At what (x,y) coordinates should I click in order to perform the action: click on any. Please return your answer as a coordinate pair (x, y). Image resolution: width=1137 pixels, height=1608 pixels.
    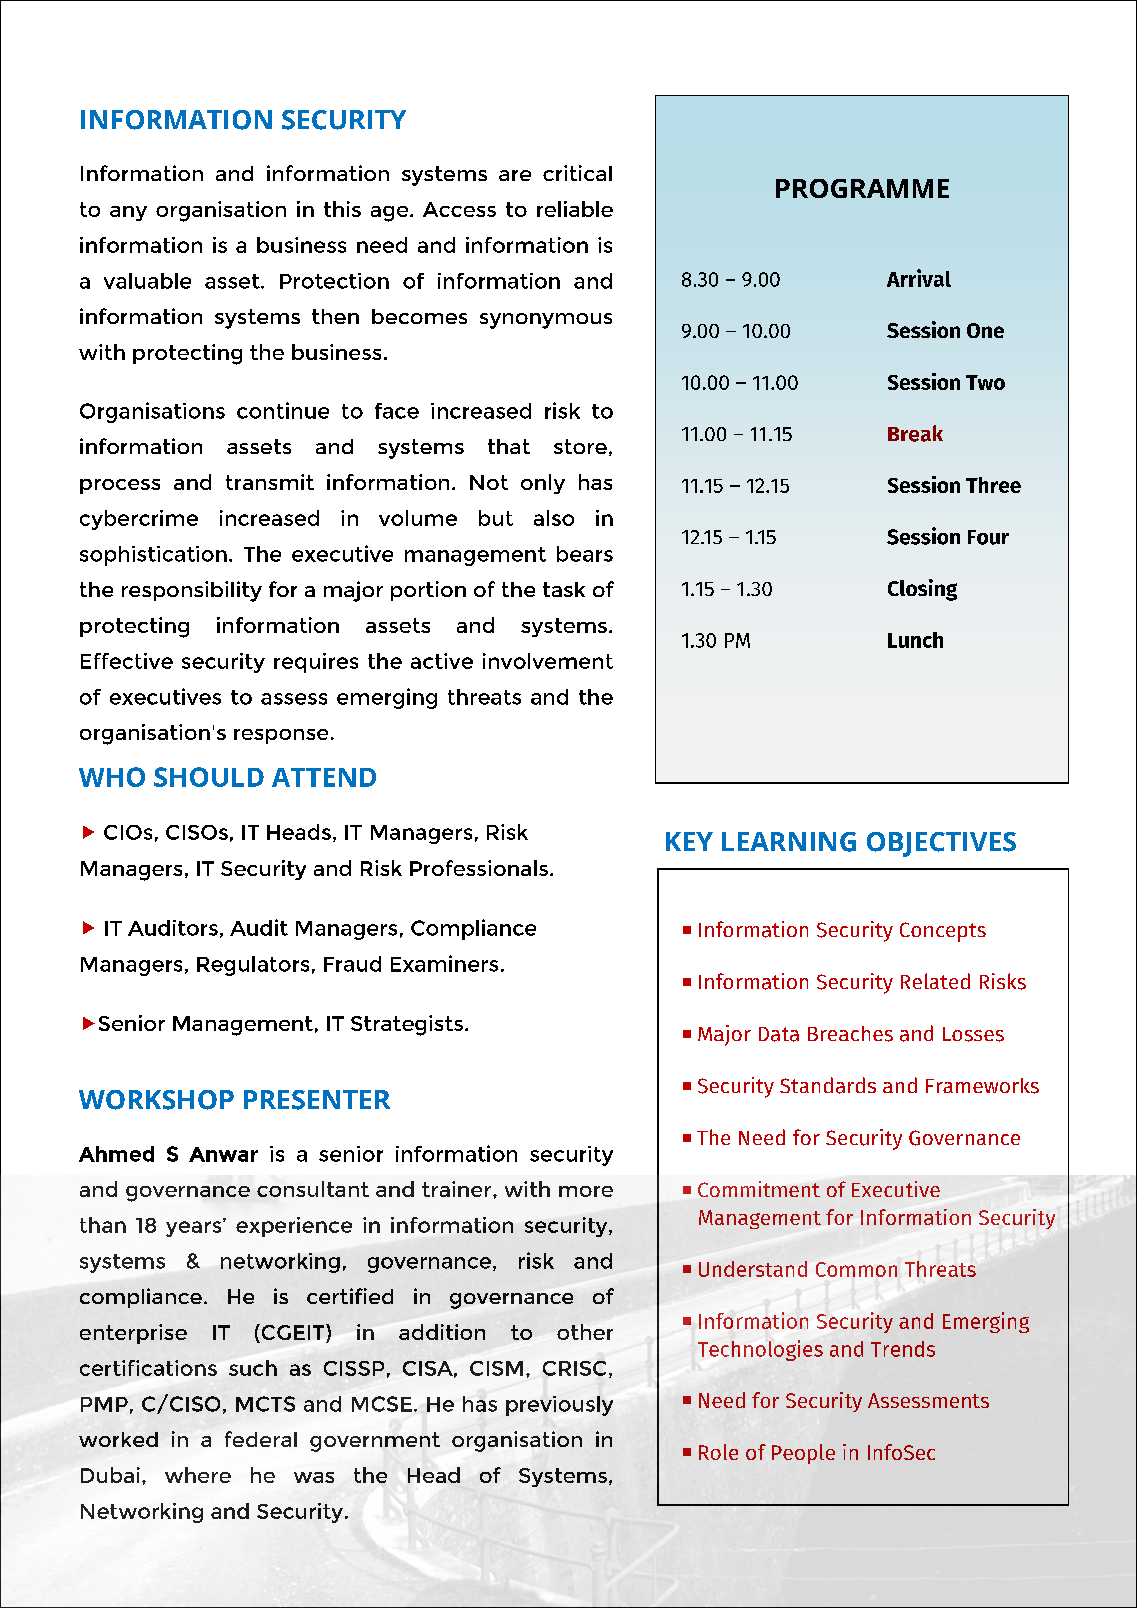
    Looking at the image, I should click on (128, 213).
